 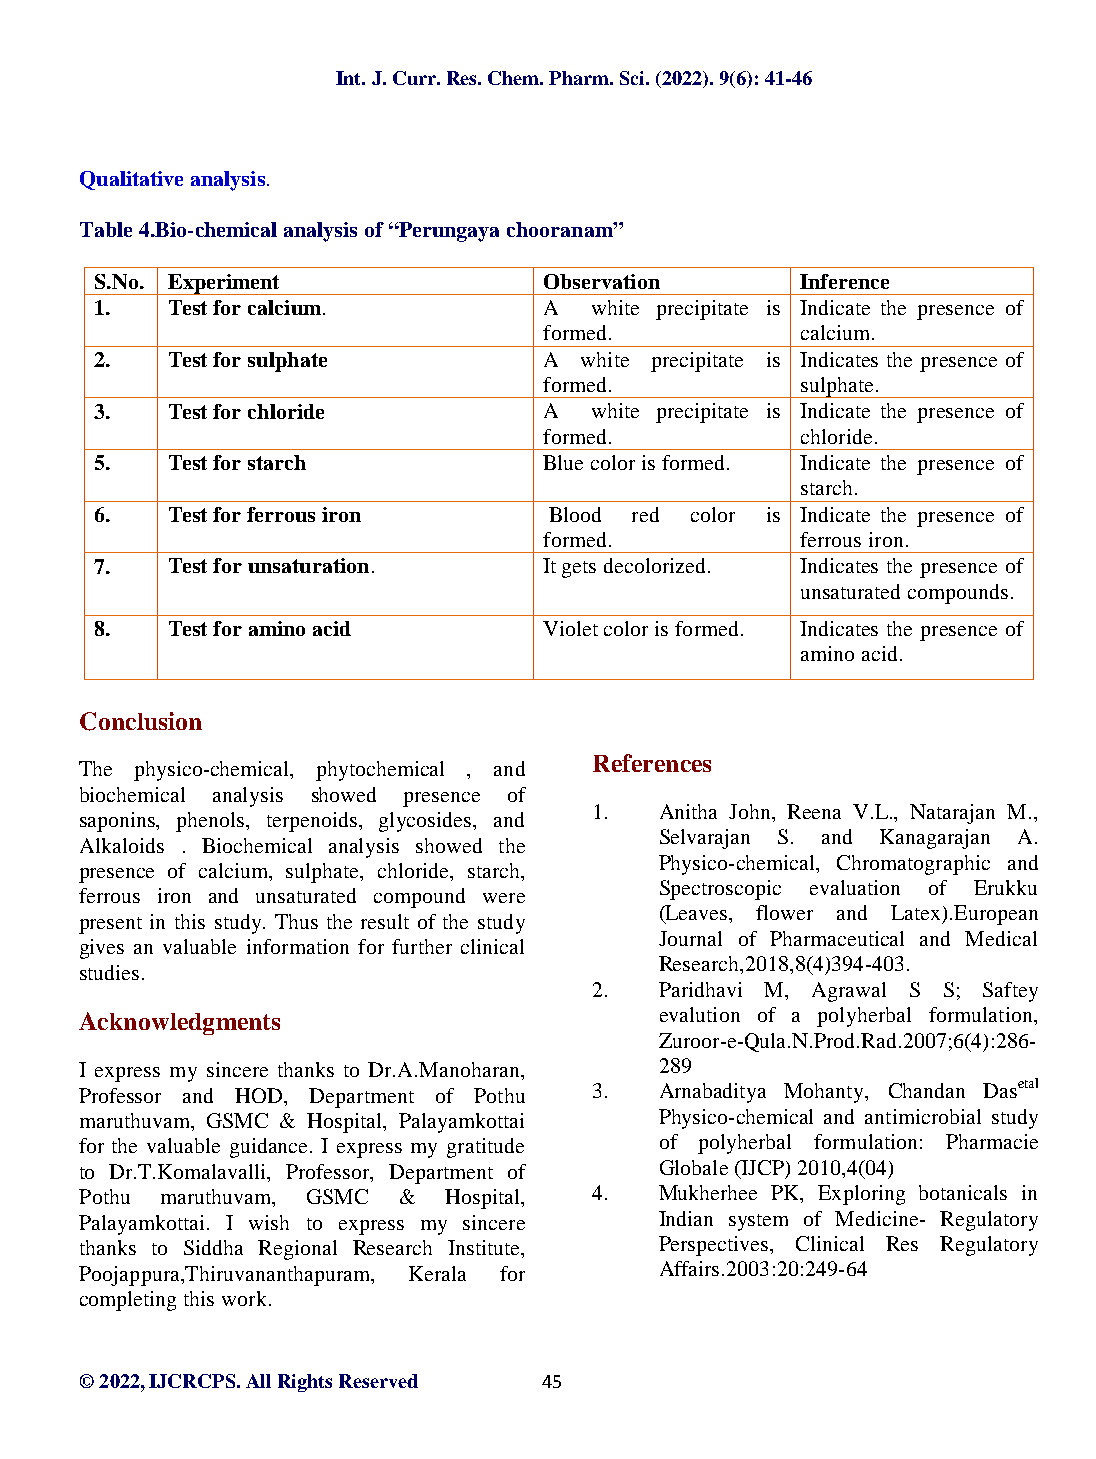 I want to click on antimicrobial, so click(x=923, y=1116).
